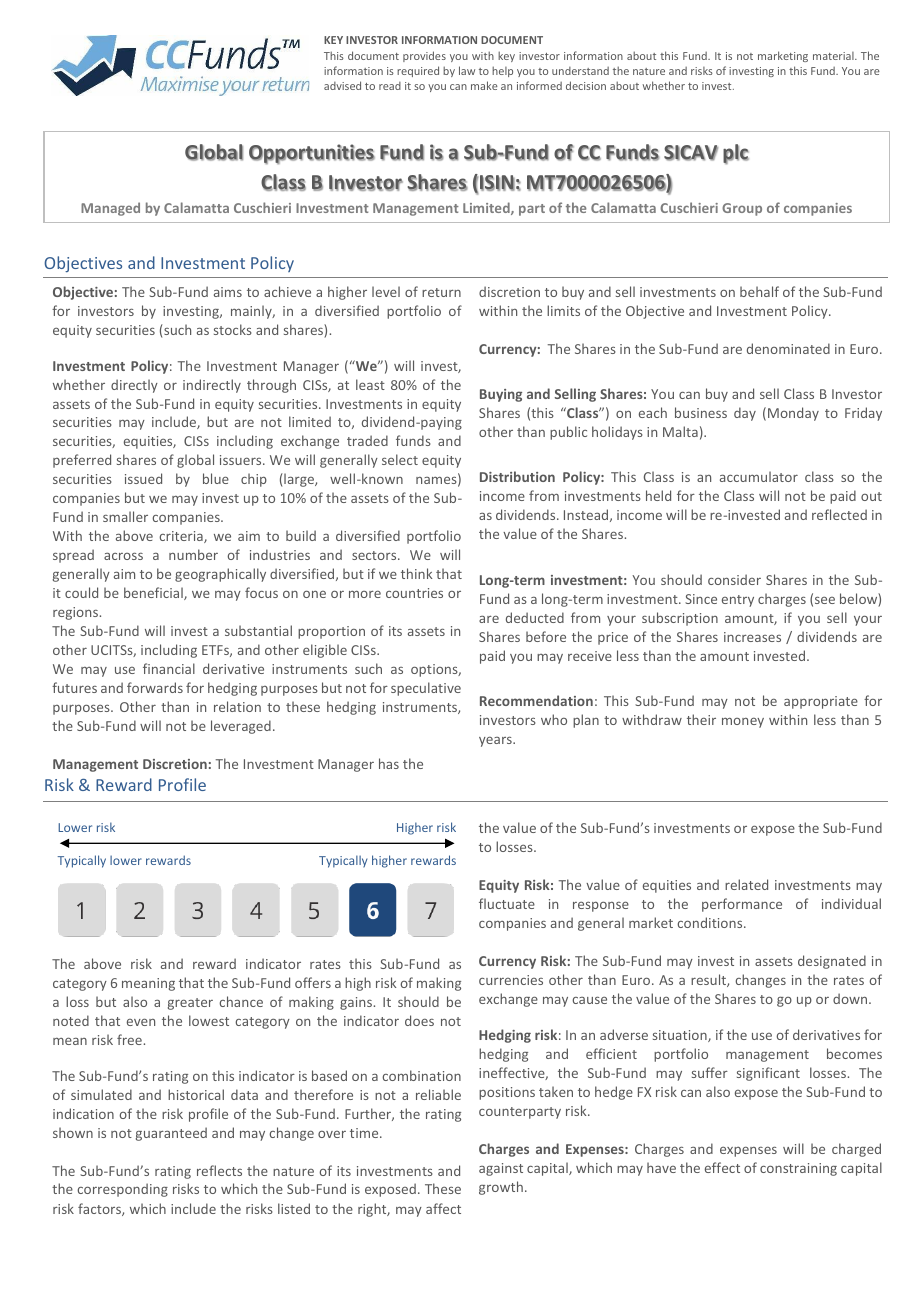 This screenshot has width=924, height=1308. What do you see at coordinates (834, 56) in the screenshot?
I see `material` at bounding box center [834, 56].
